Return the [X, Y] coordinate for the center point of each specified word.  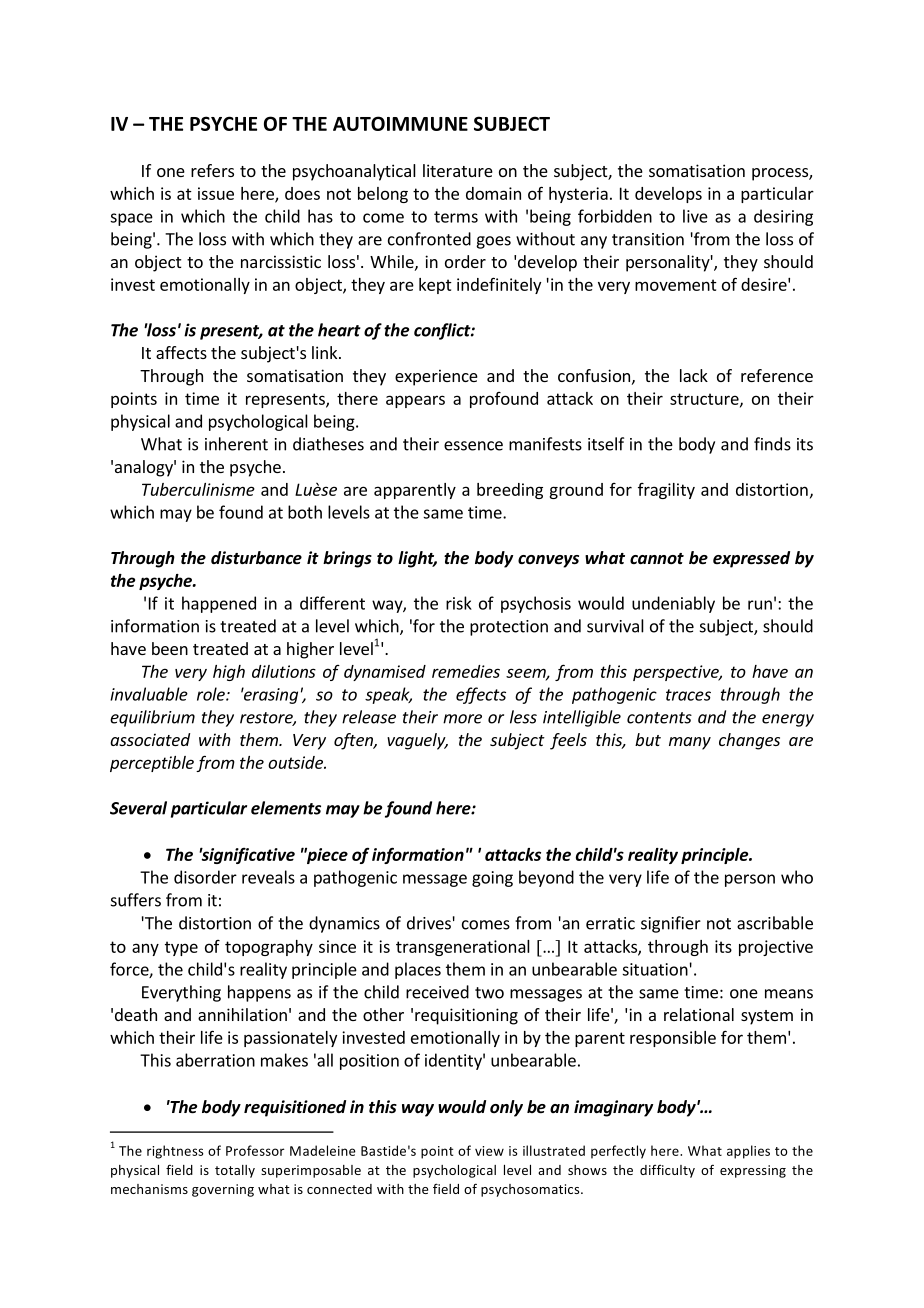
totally [235, 1171]
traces [688, 695]
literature [458, 170]
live [695, 216]
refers [212, 170]
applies [748, 1152]
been [170, 648]
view [489, 1151]
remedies [466, 671]
